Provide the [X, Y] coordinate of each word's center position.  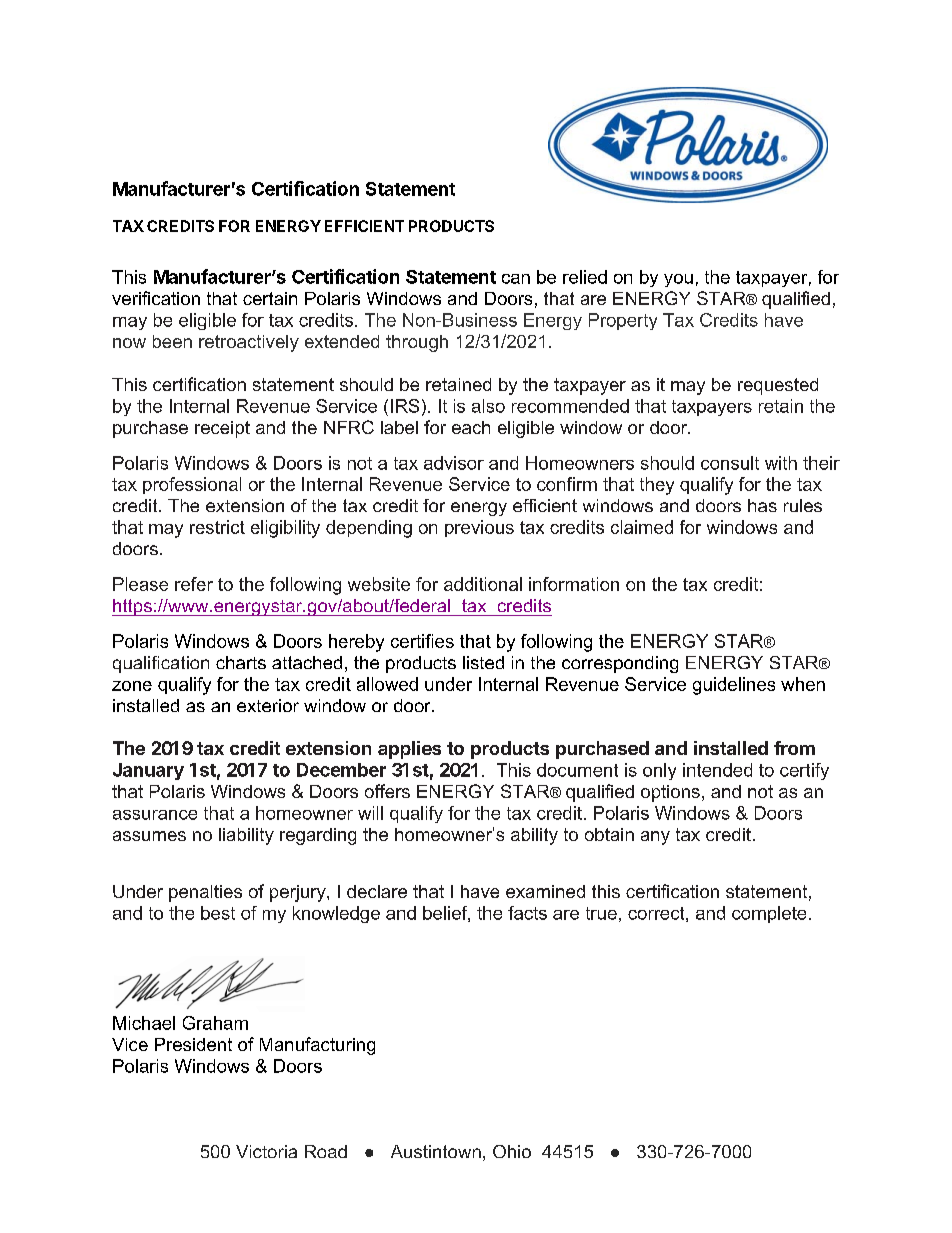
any [655, 838]
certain [270, 298]
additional [483, 584]
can [516, 279]
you [678, 280]
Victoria [266, 1151]
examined [545, 891]
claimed [642, 527]
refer [194, 584]
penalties [205, 893]
